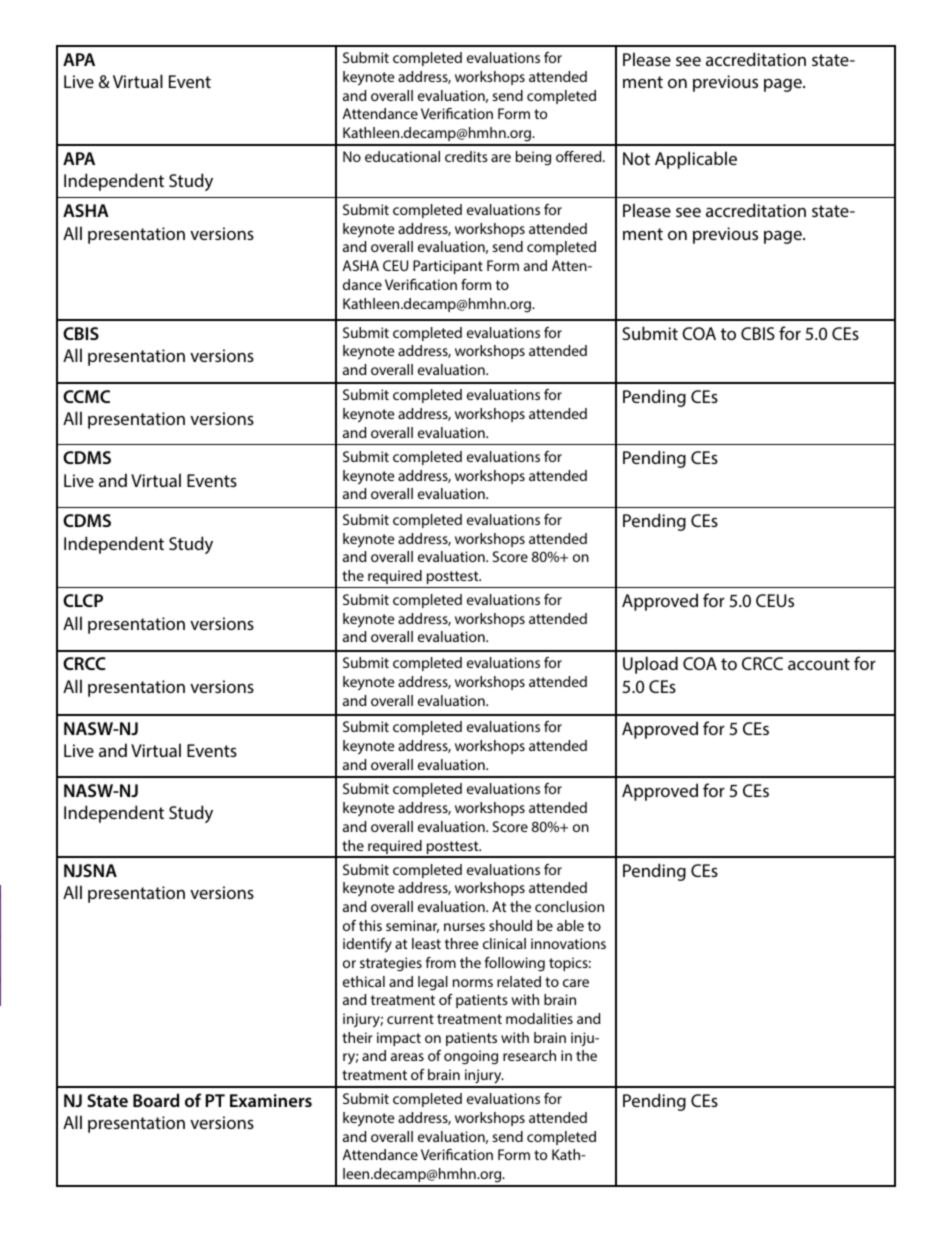  Describe the element at coordinates (466, 156) in the page. I see `credits` at that location.
